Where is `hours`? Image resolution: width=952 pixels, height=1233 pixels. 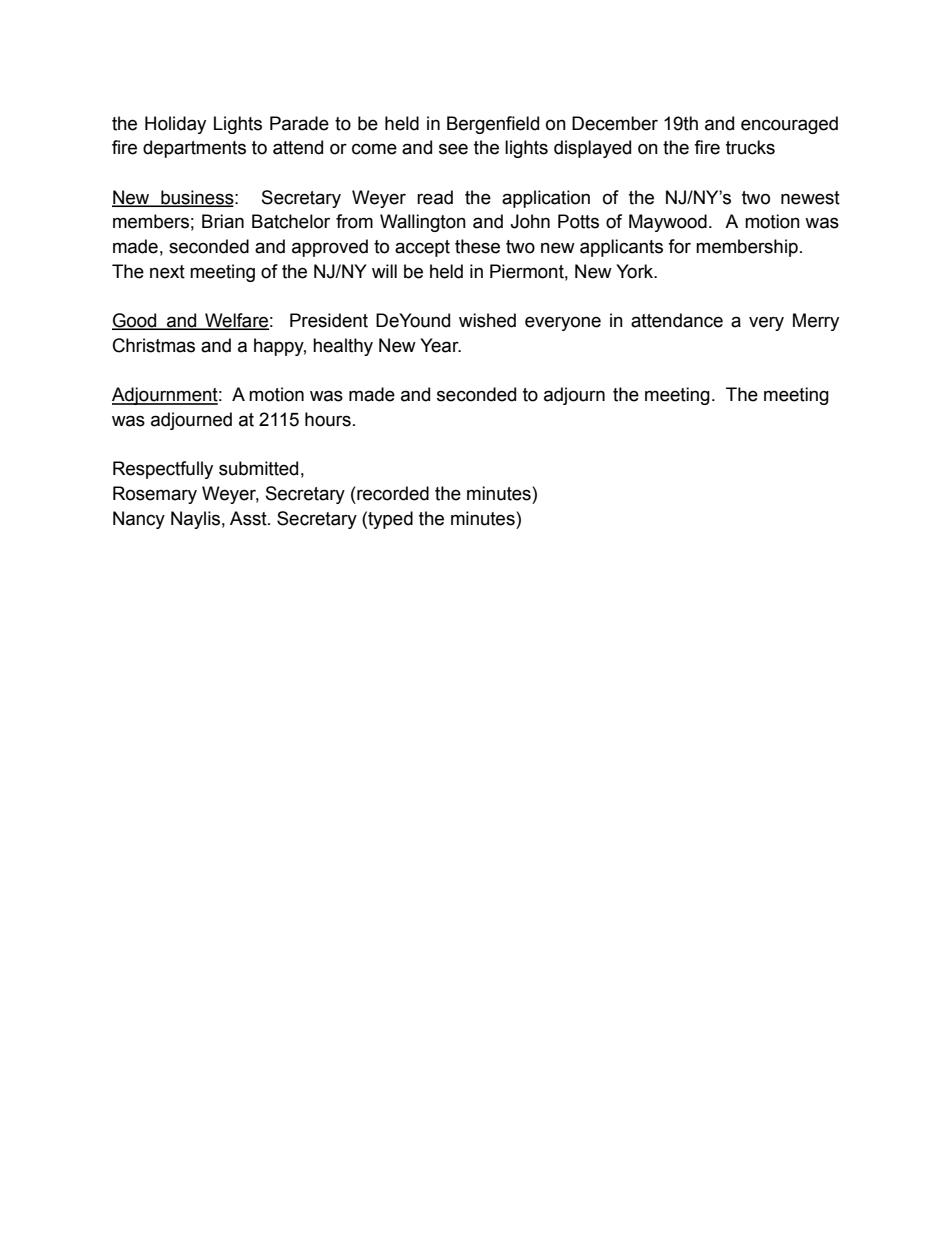
hours is located at coordinates (328, 419).
